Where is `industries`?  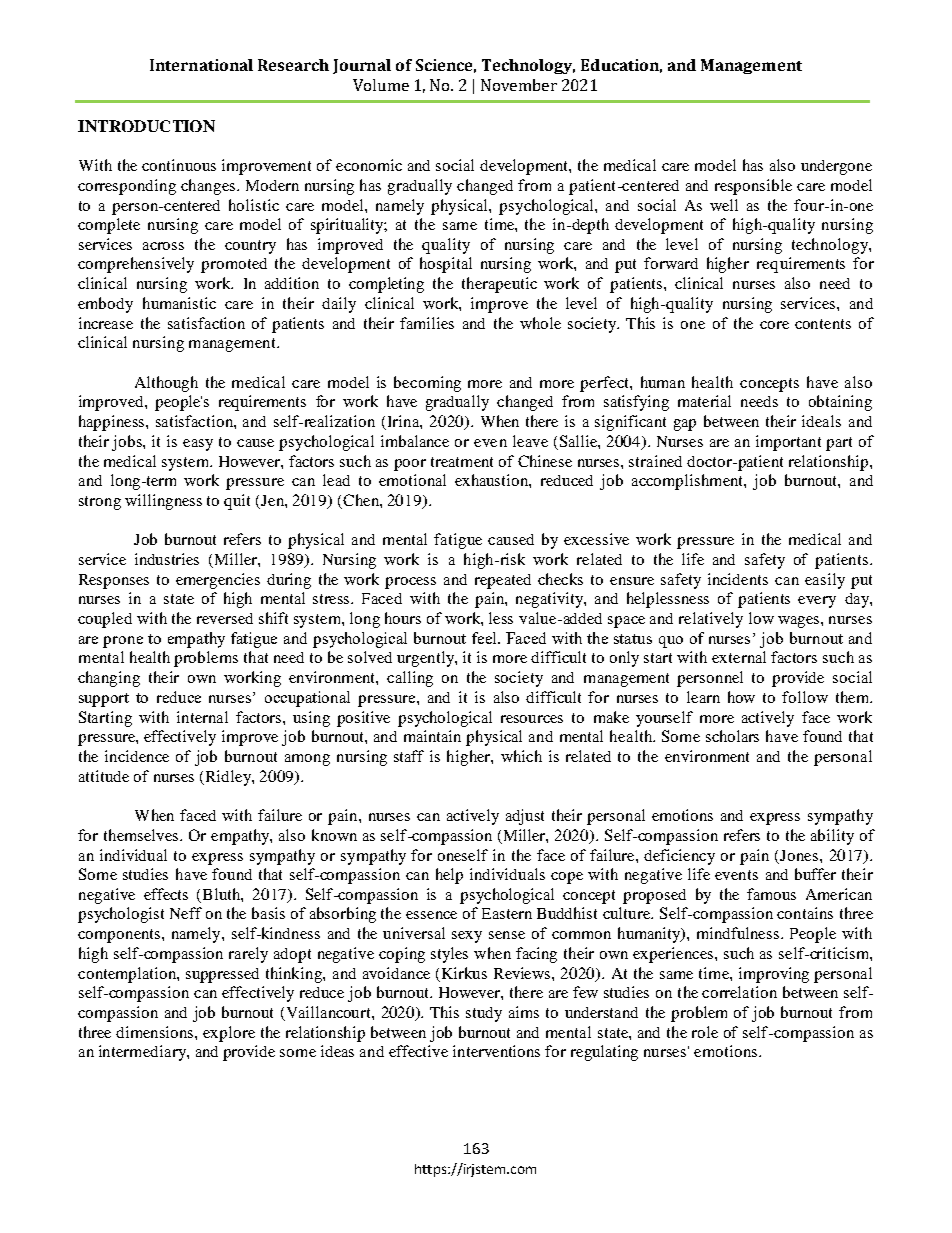 industries is located at coordinates (167, 559).
